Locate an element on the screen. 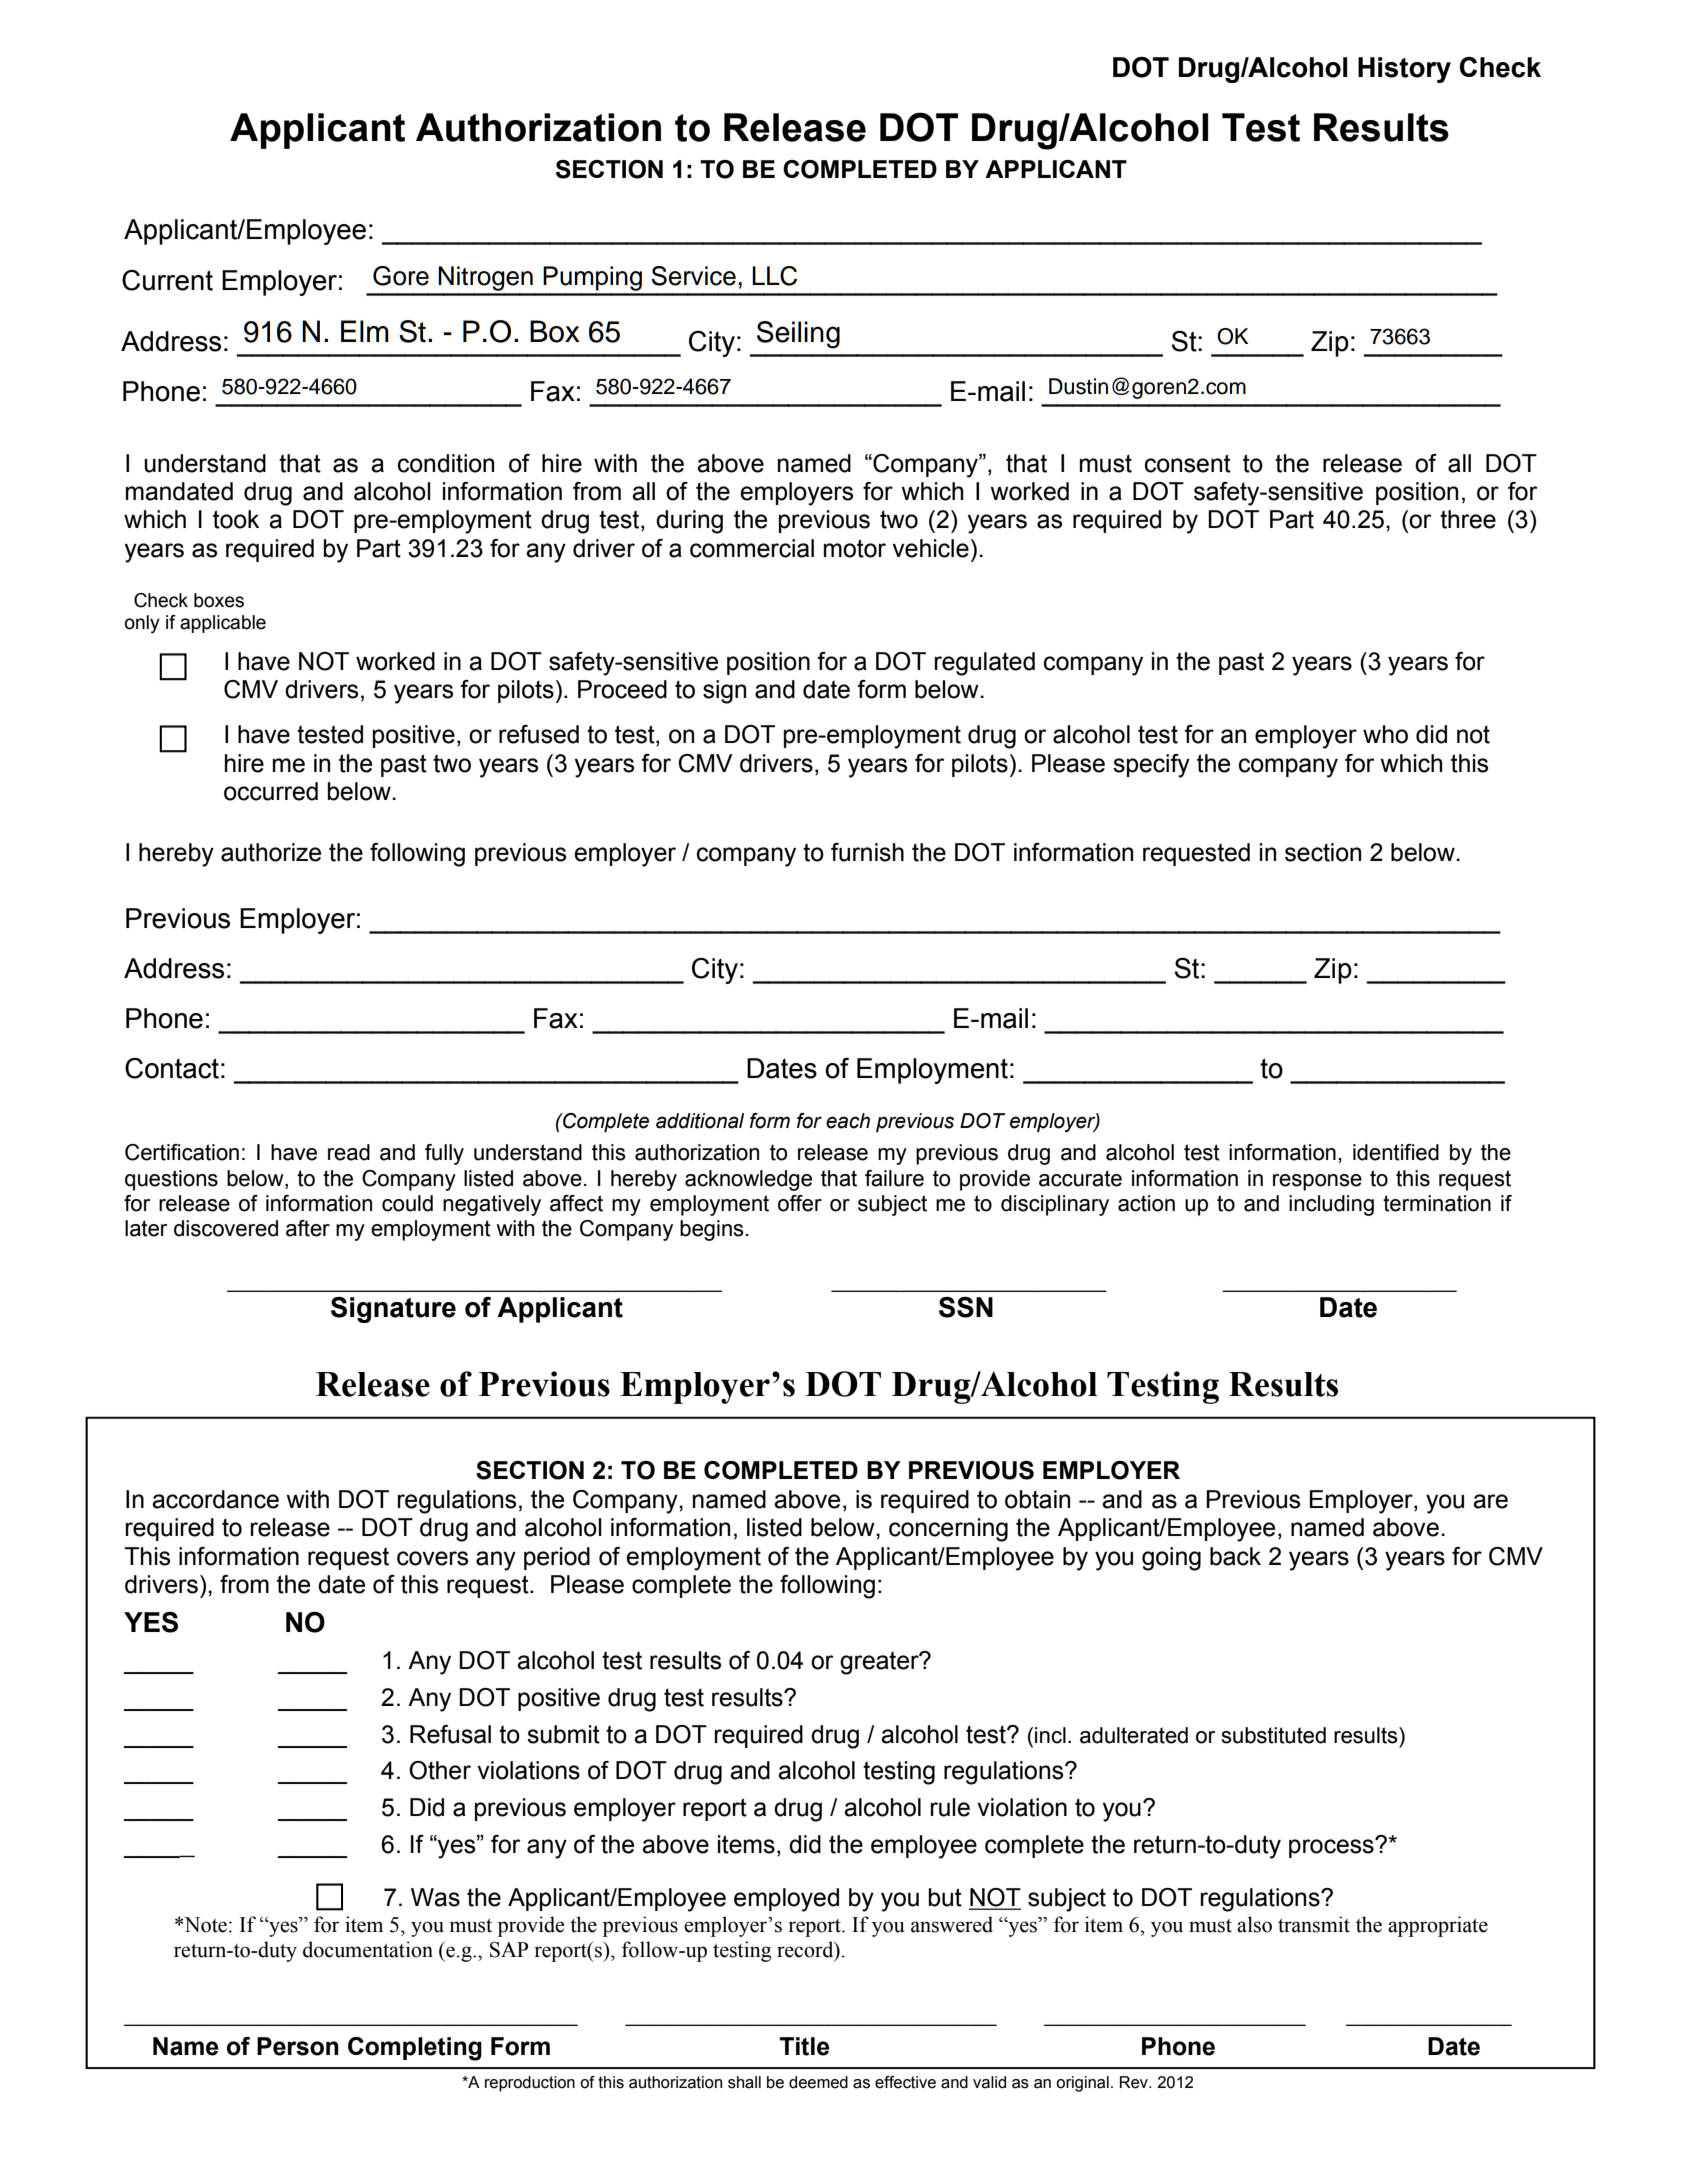 This screenshot has height=2175, width=1681. each is located at coordinates (848, 1121).
